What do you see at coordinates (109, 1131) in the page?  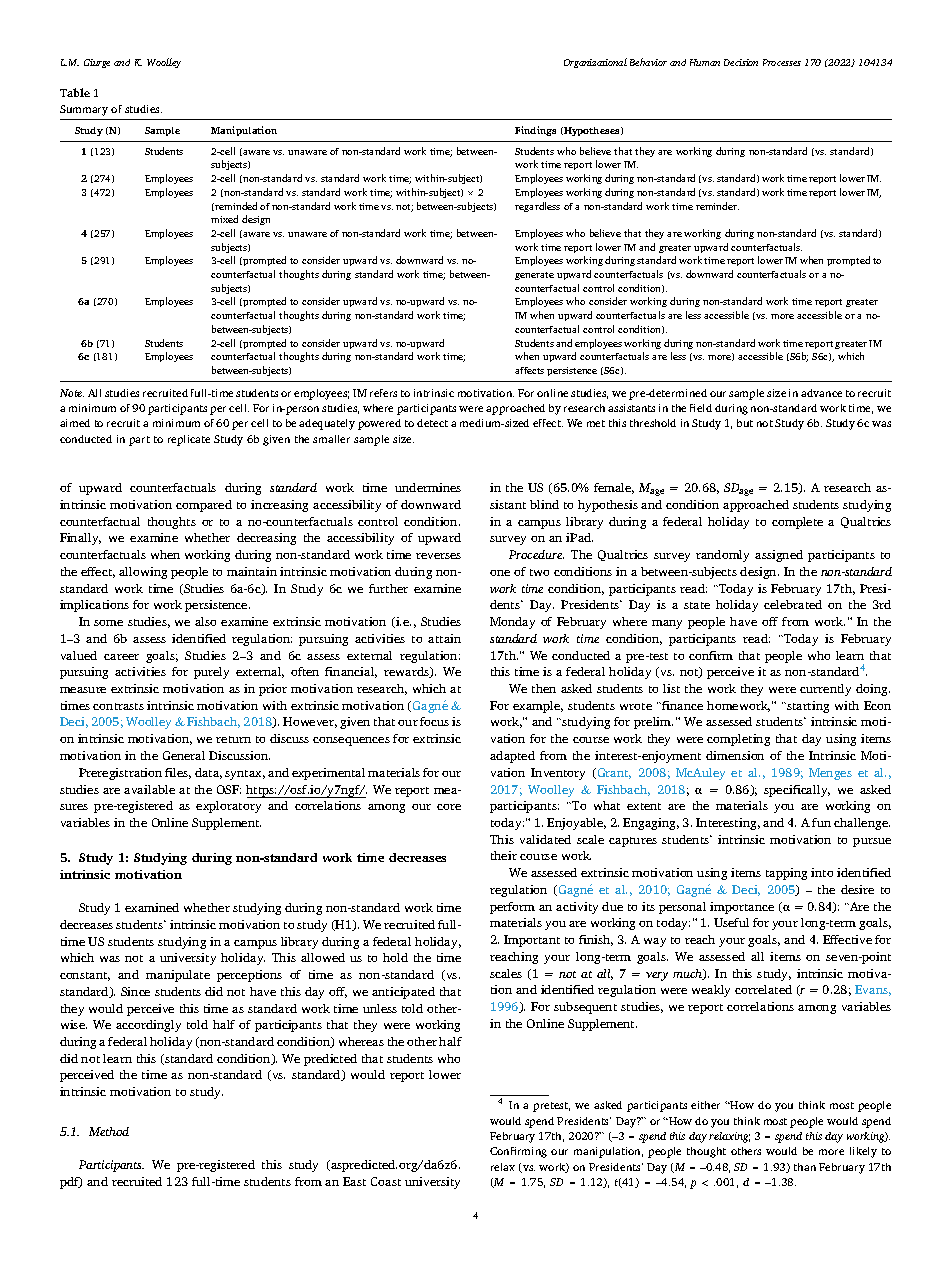 I see `Method` at bounding box center [109, 1131].
